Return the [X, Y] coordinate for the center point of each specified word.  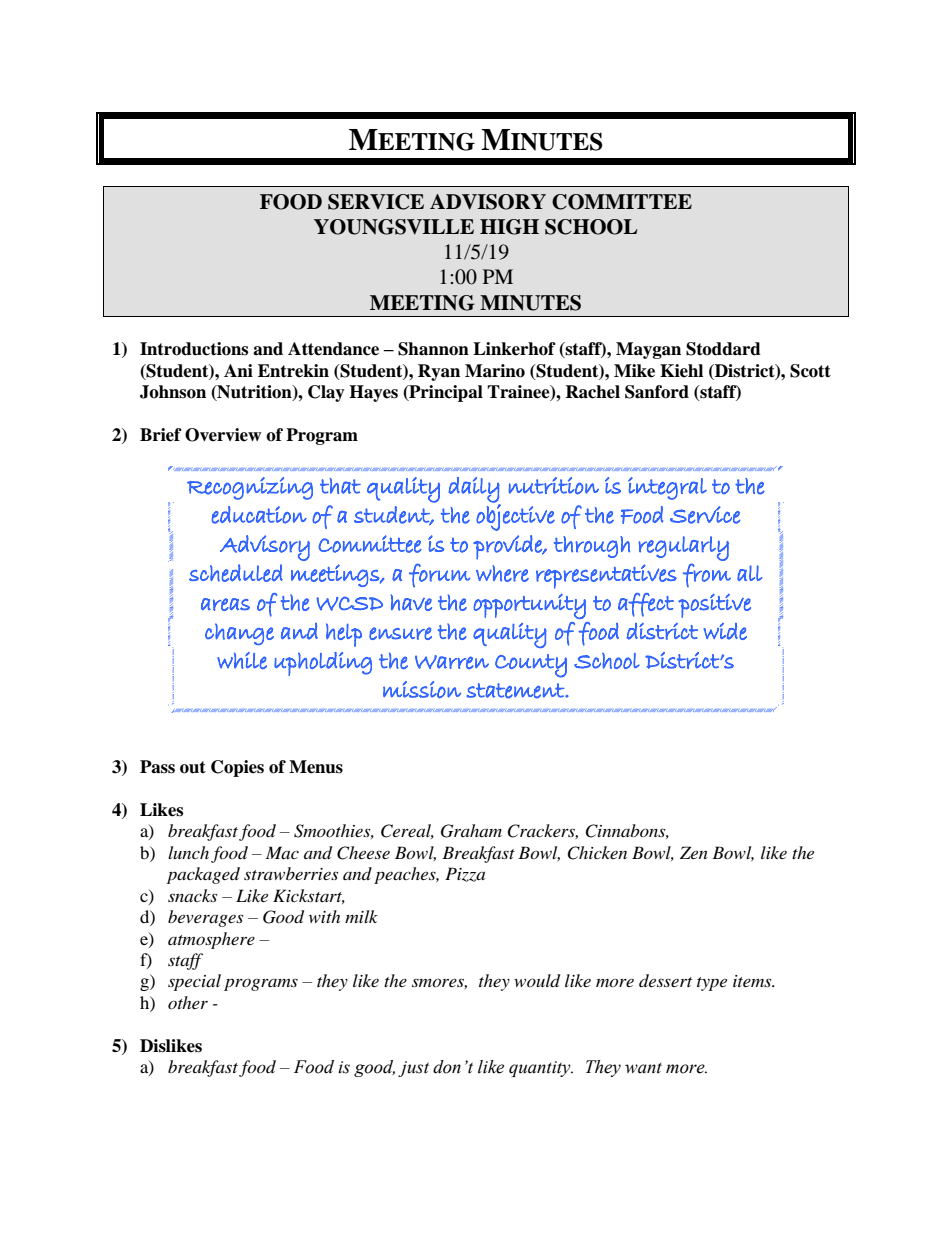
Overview [223, 435]
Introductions [194, 349]
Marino [495, 371]
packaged [203, 875]
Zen [694, 852]
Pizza [465, 874]
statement [516, 691]
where [502, 573]
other [188, 1002]
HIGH [509, 227]
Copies [237, 768]
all [749, 573]
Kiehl [681, 371]
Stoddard [723, 349]
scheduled [236, 573]
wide [725, 631]
